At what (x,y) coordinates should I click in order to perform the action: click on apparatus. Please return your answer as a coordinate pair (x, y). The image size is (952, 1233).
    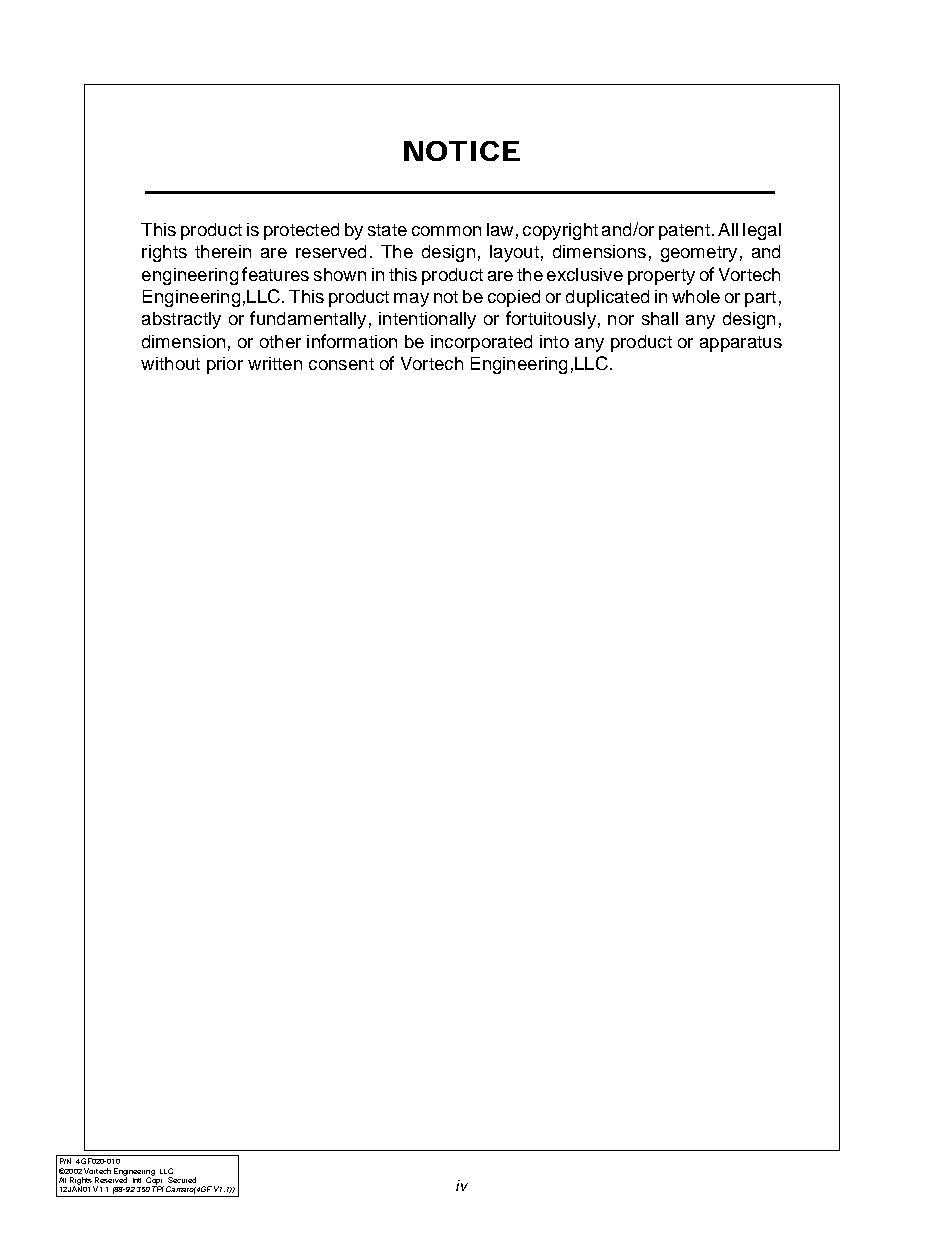
    Looking at the image, I should click on (741, 344).
